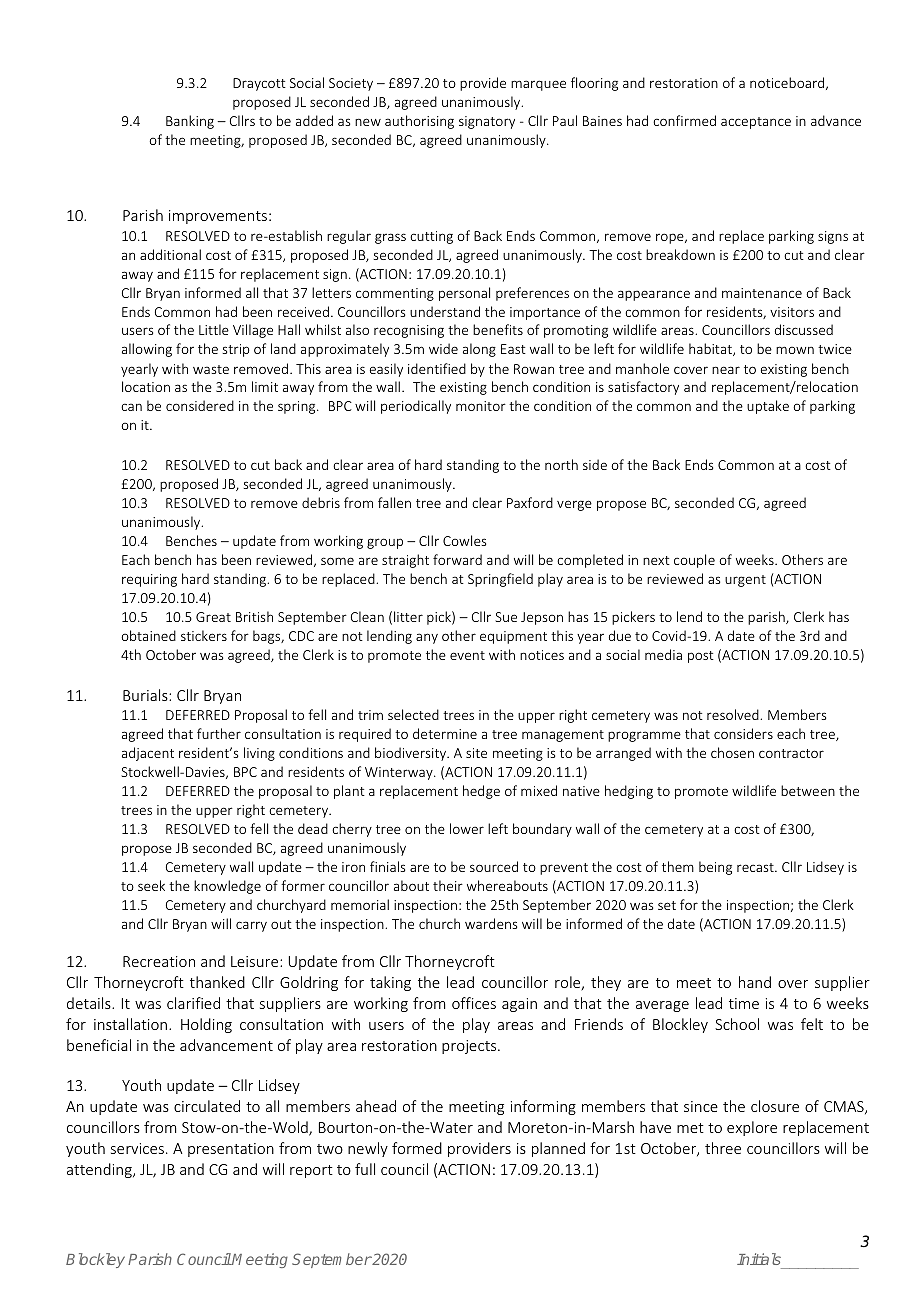  I want to click on uptake, so click(768, 407).
